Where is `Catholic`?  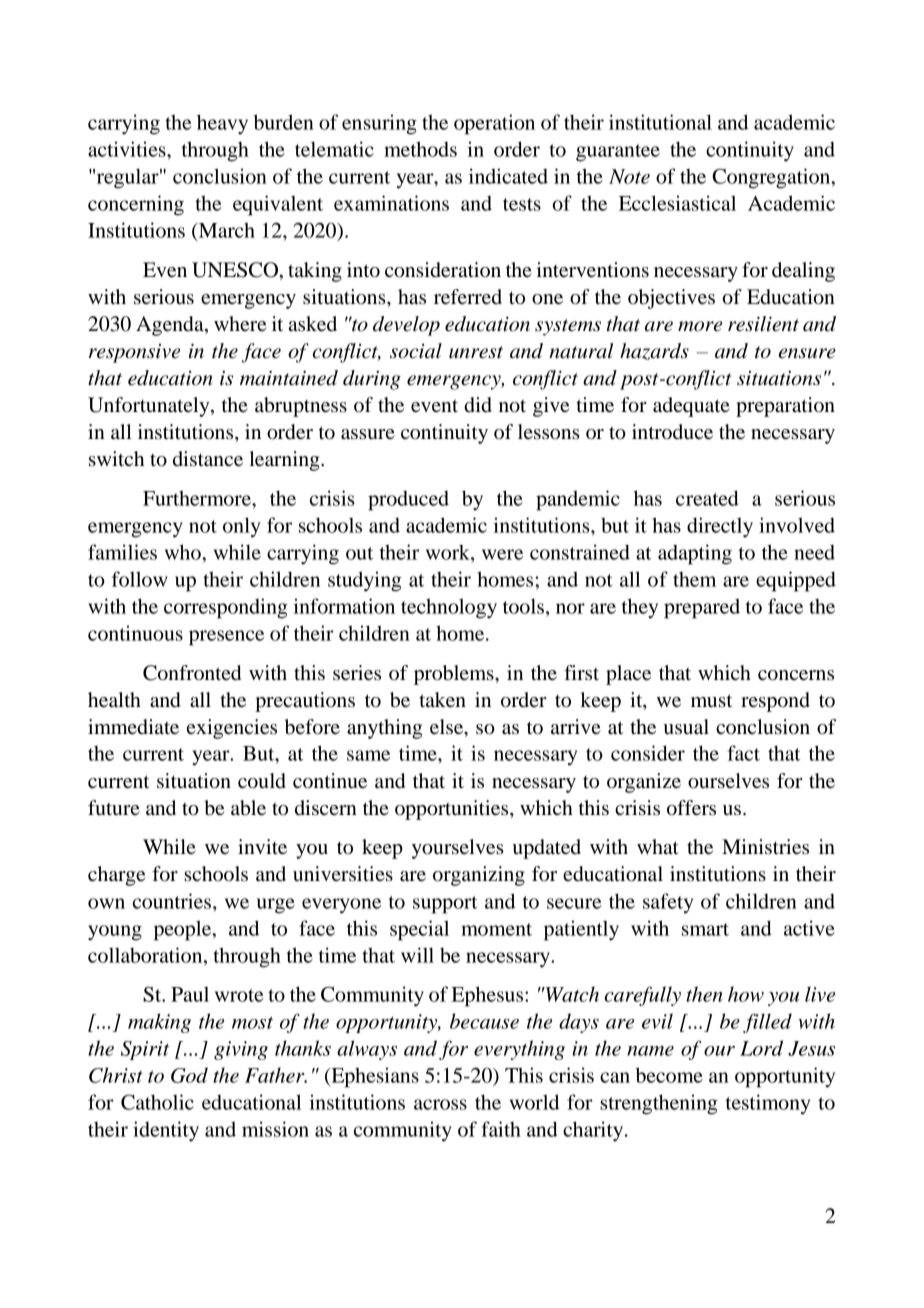
Catholic is located at coordinates (157, 1102).
